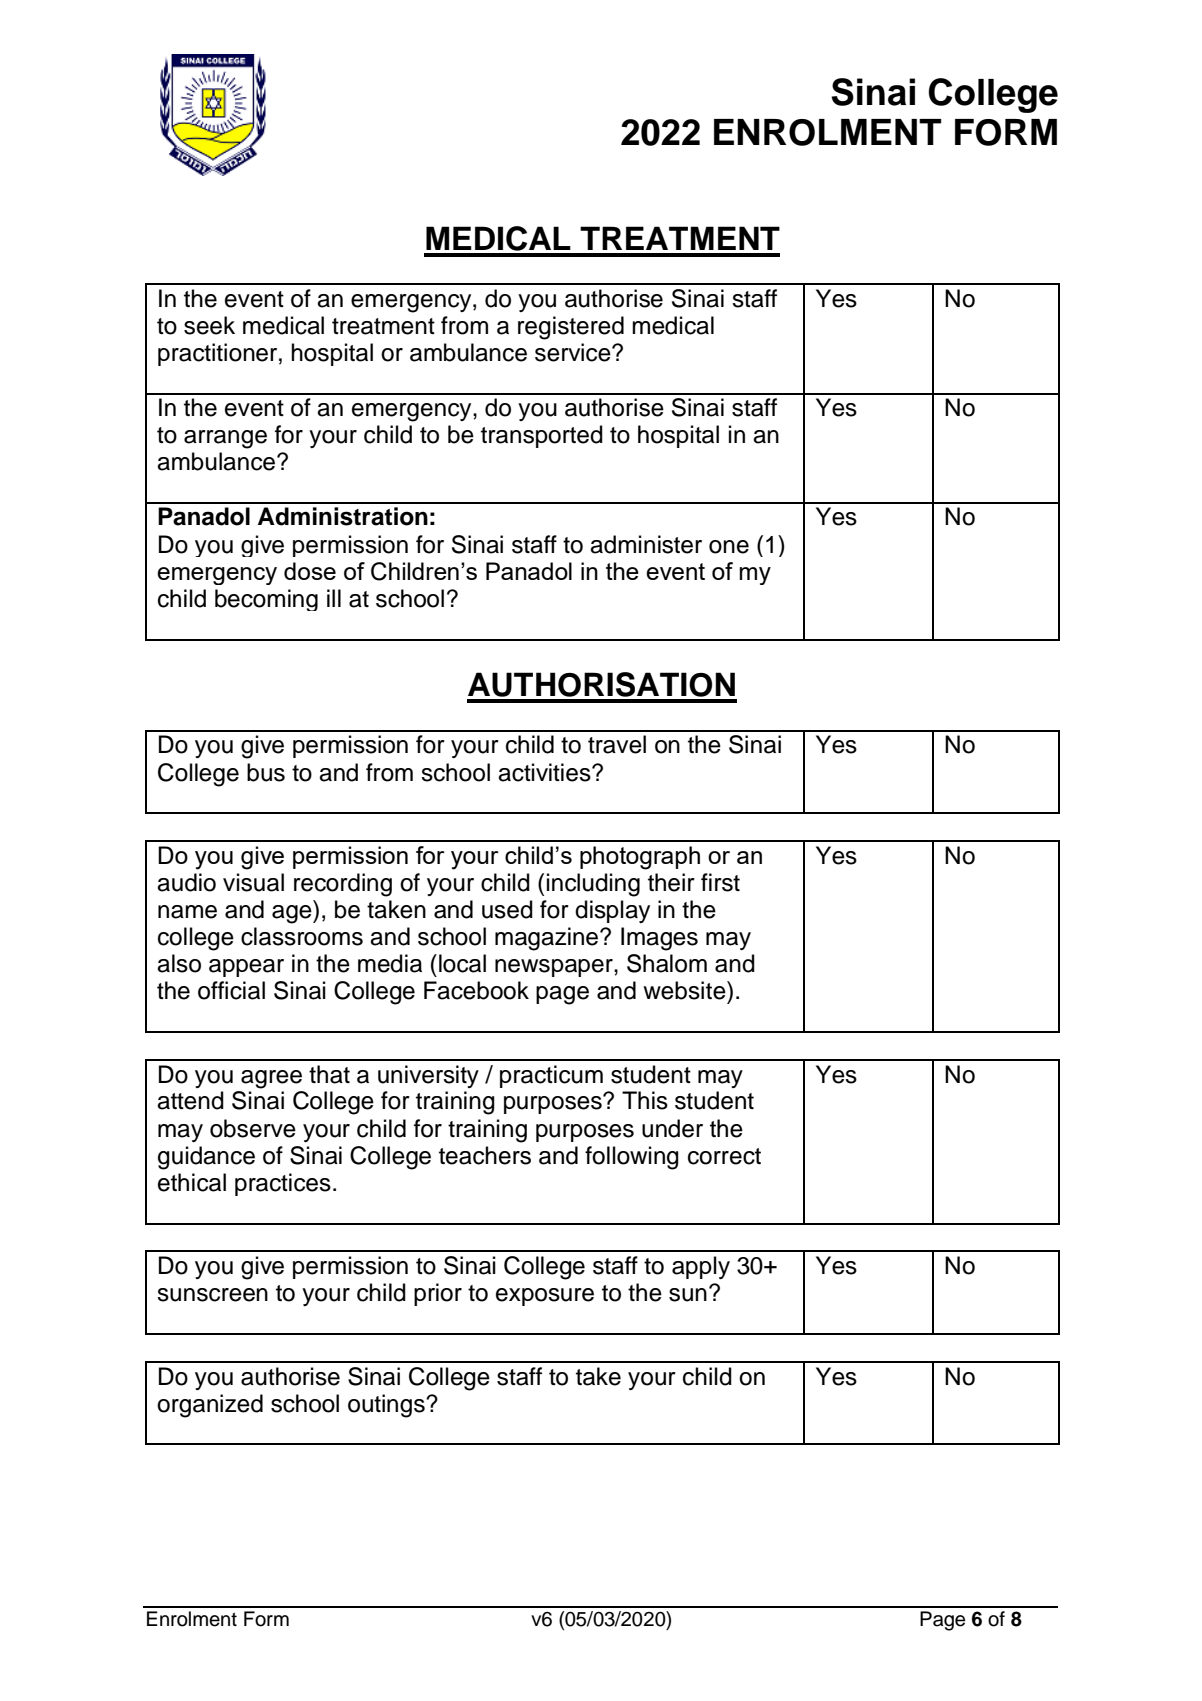 Image resolution: width=1202 pixels, height=1701 pixels. Describe the element at coordinates (209, 325) in the screenshot. I see `seek` at that location.
